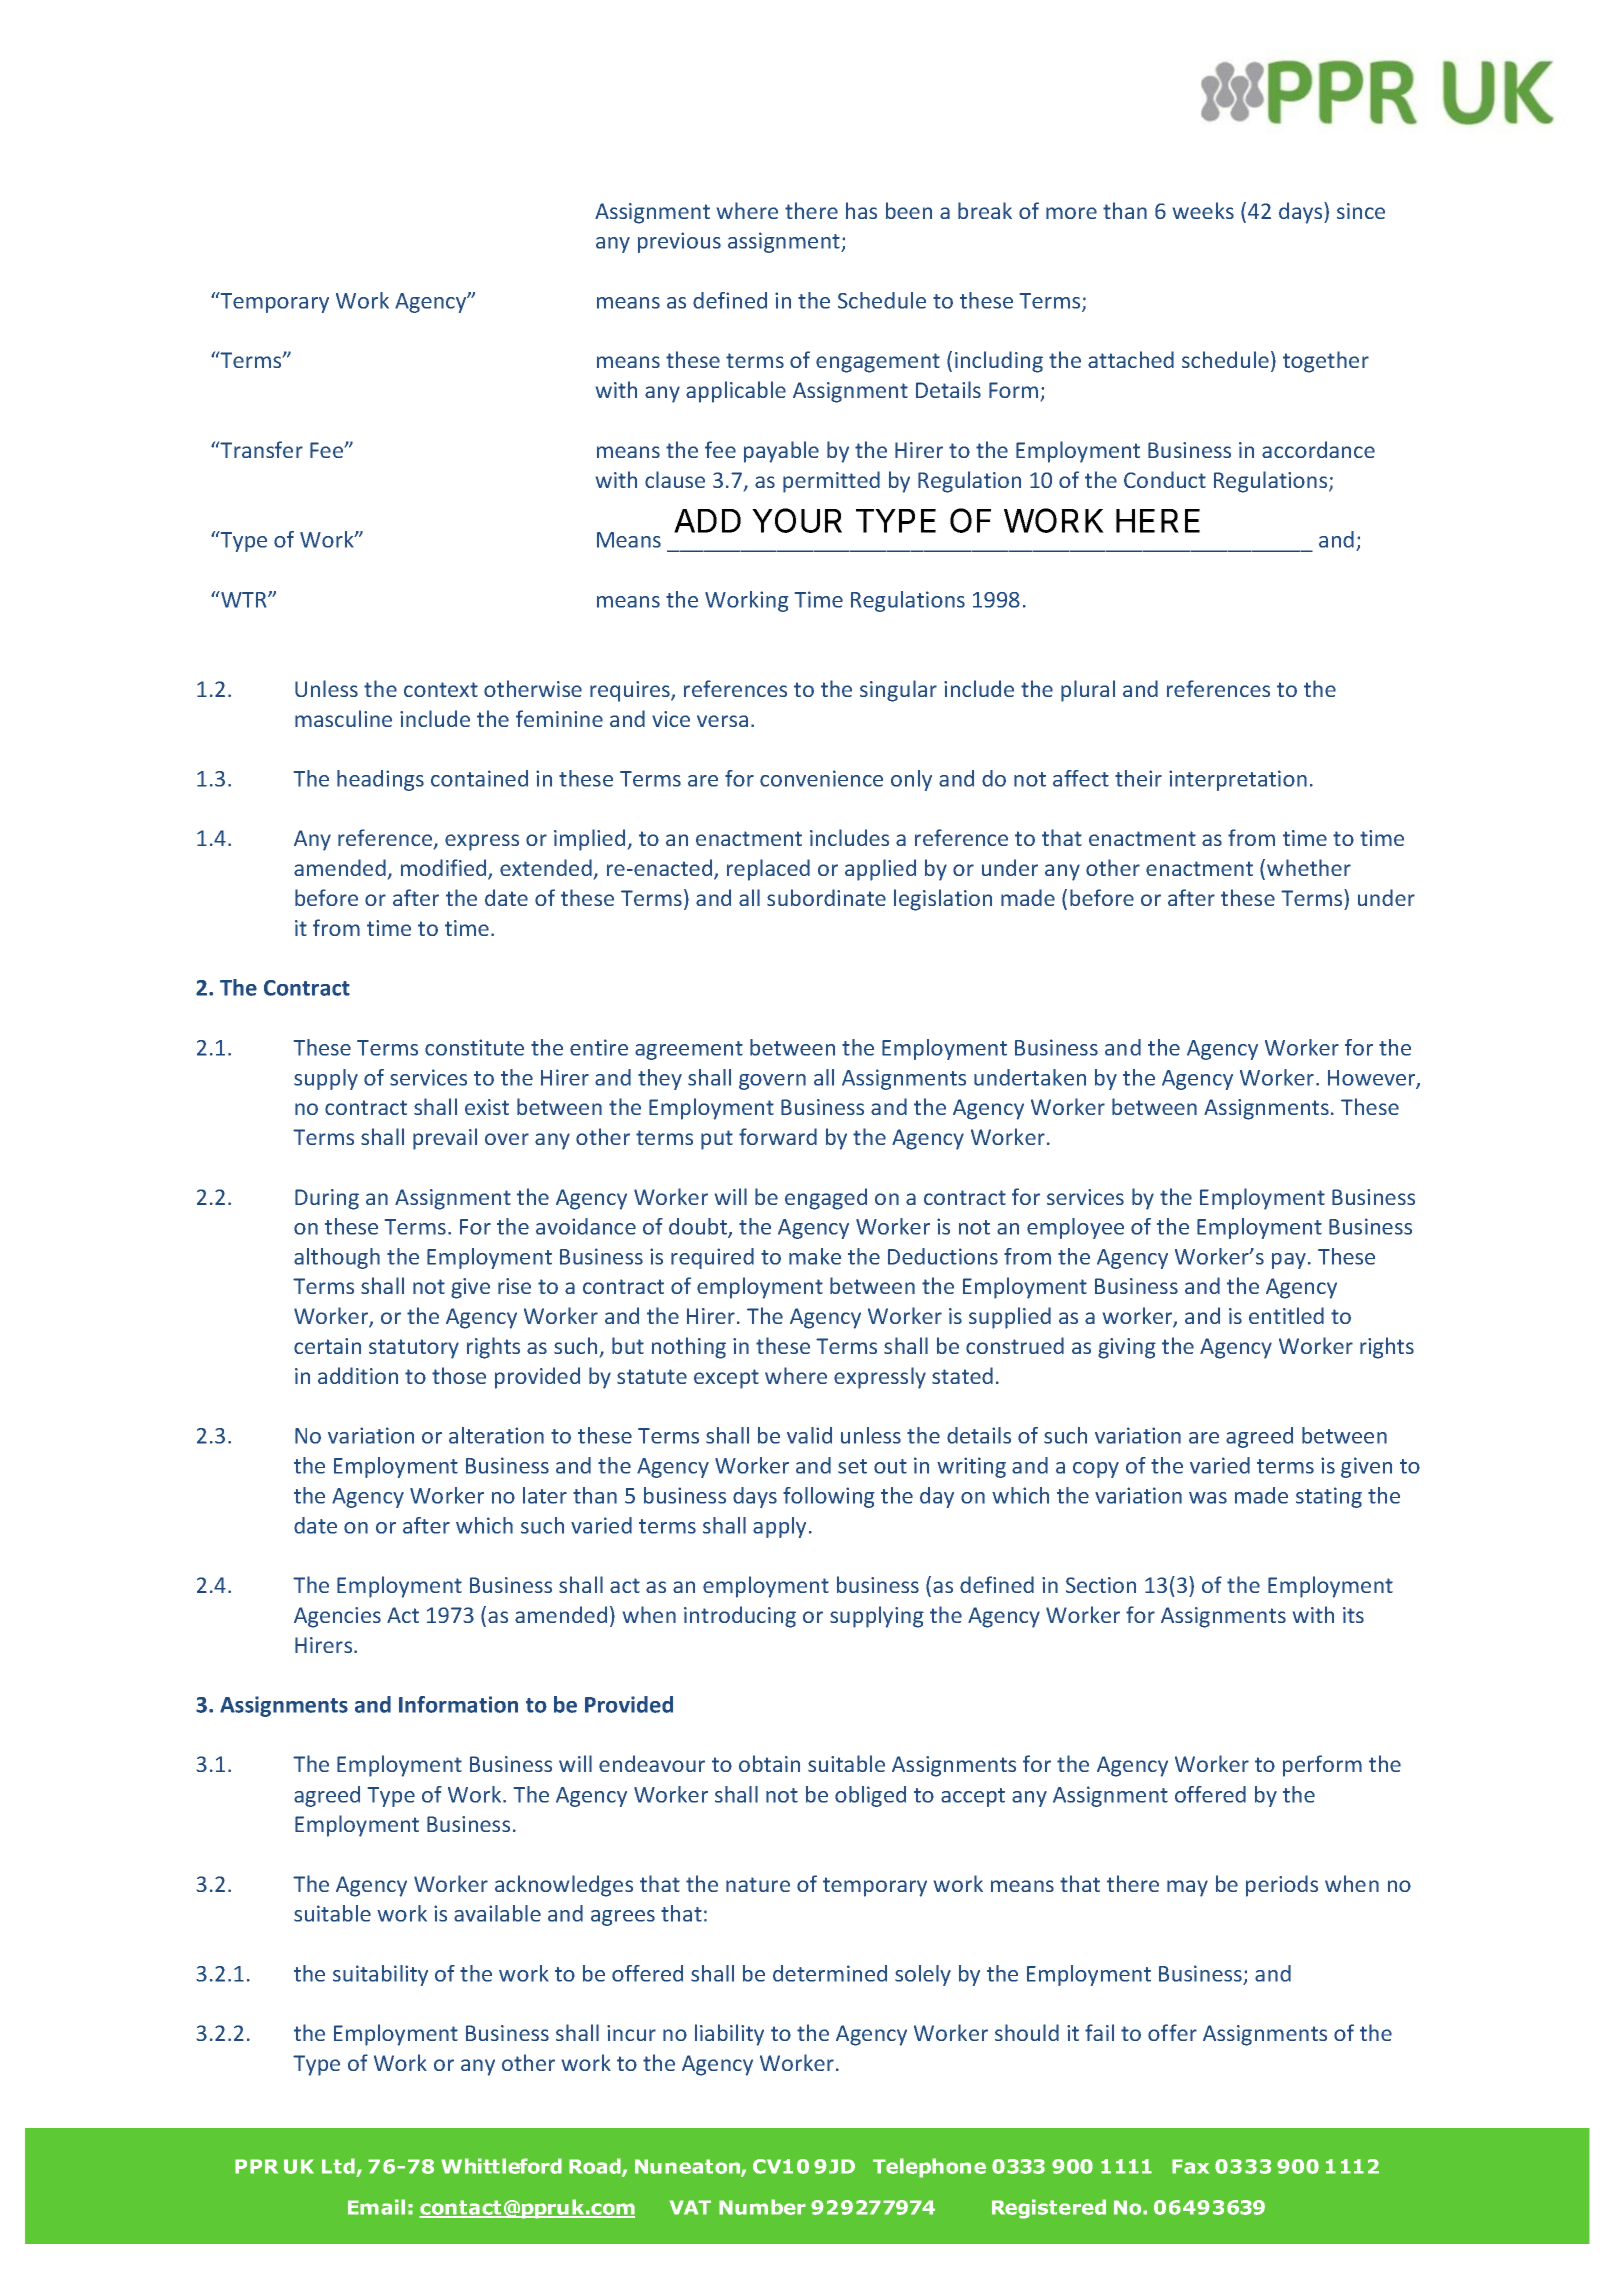 The width and height of the image is (1618, 2289). What do you see at coordinates (1203, 210) in the image?
I see `weeks` at bounding box center [1203, 210].
